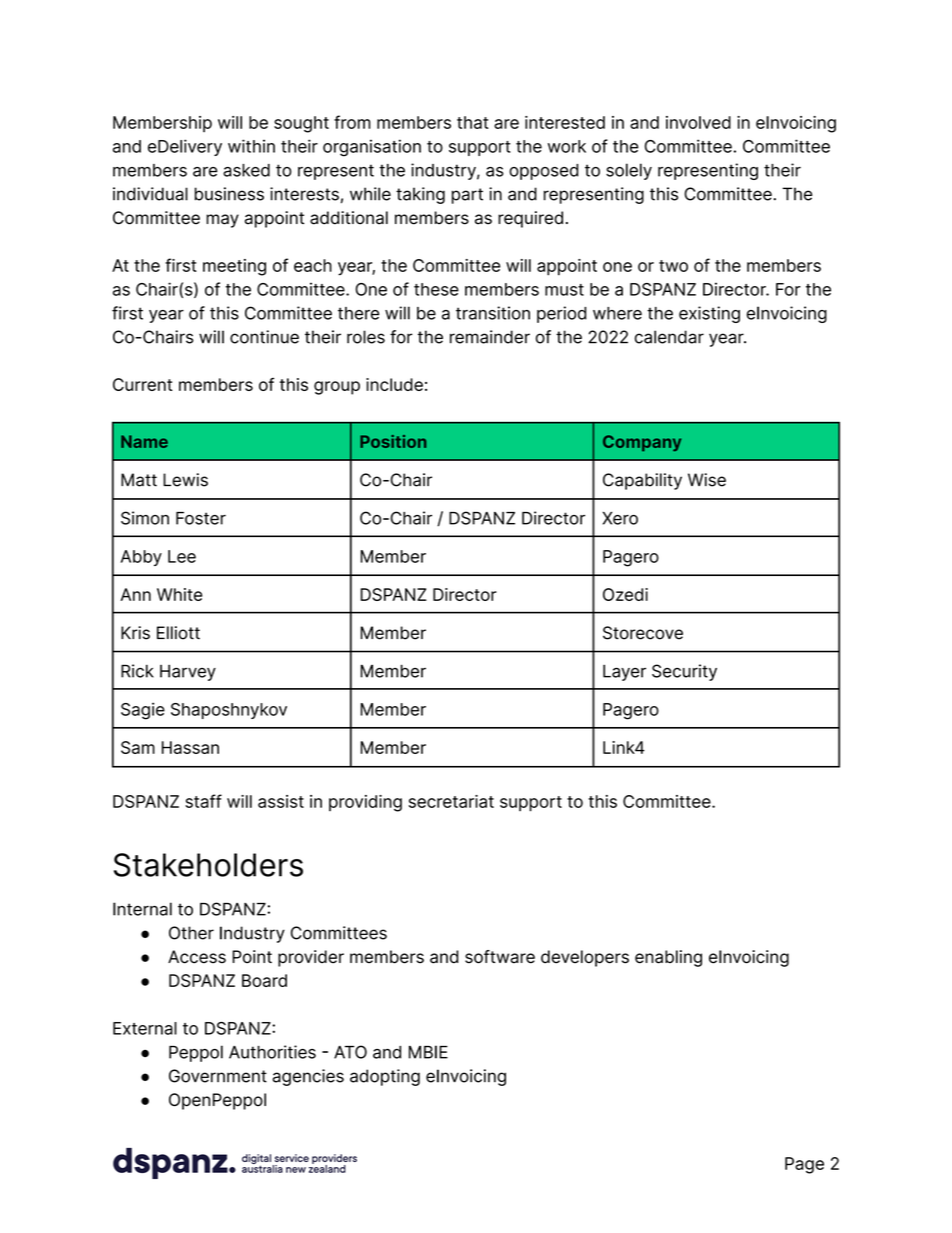  Describe the element at coordinates (218, 1076) in the image. I see `Government` at that location.
